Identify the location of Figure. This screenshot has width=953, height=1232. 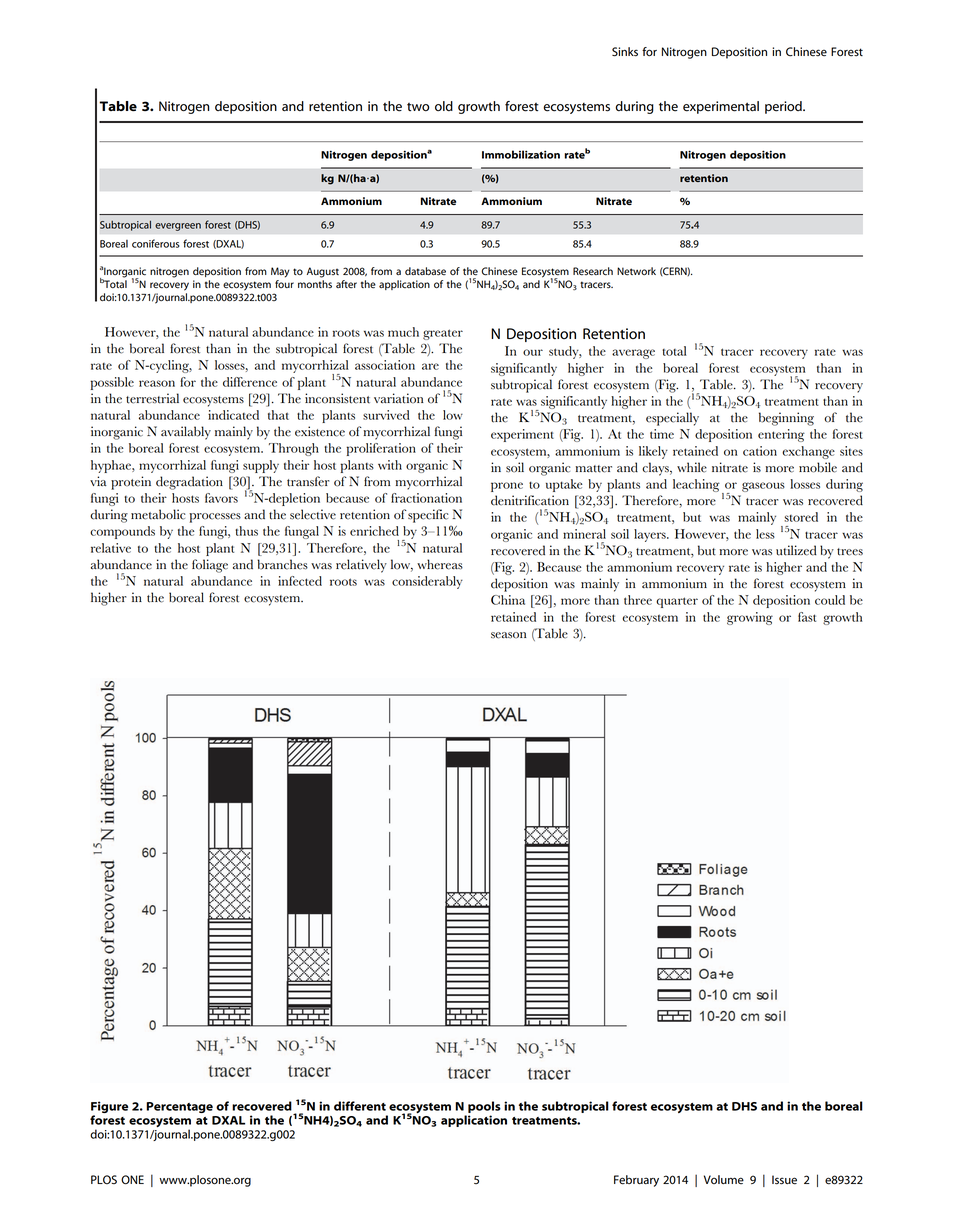
(109, 1108).
